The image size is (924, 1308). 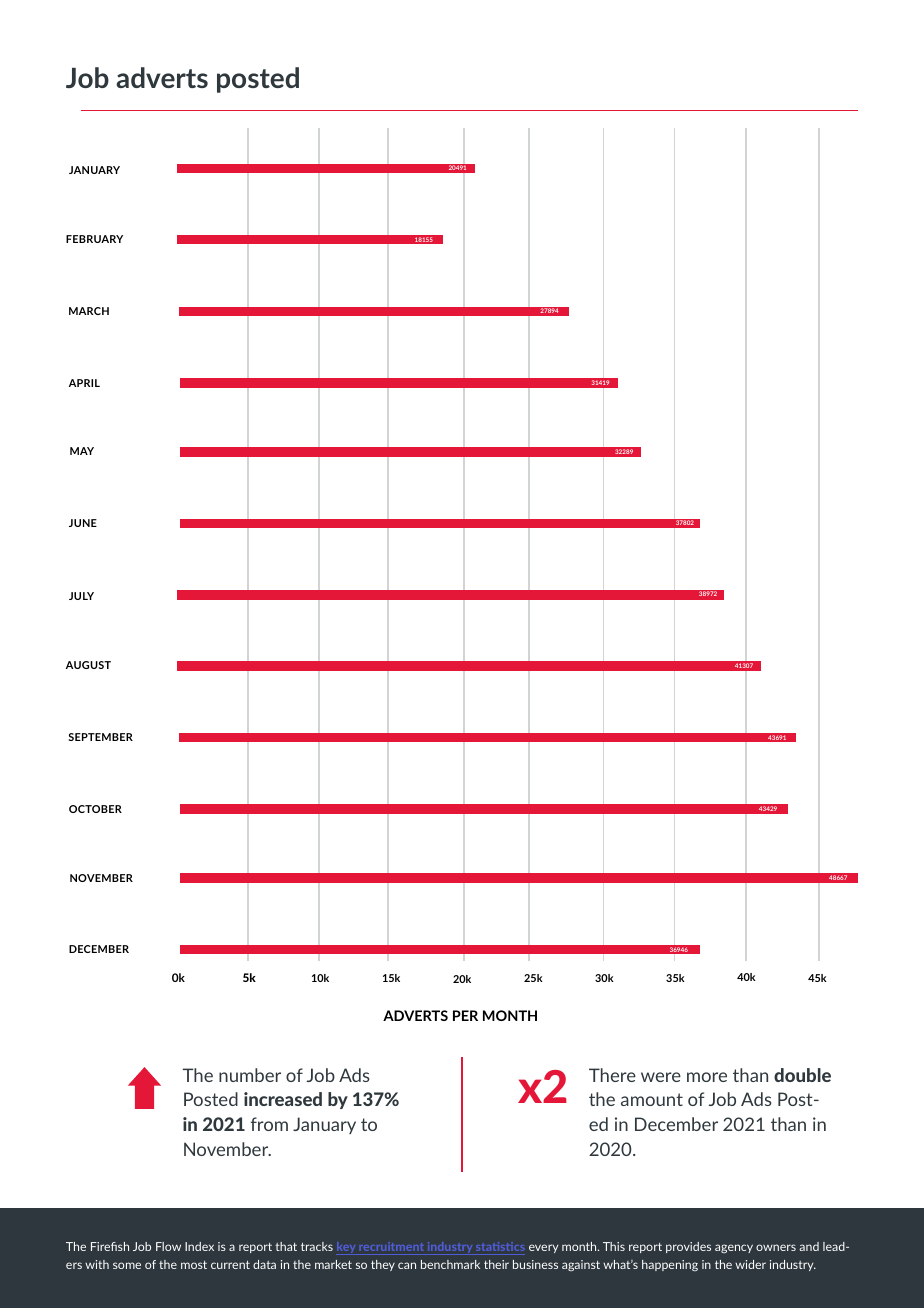 What do you see at coordinates (168, 1246) in the image?
I see `Flow` at bounding box center [168, 1246].
